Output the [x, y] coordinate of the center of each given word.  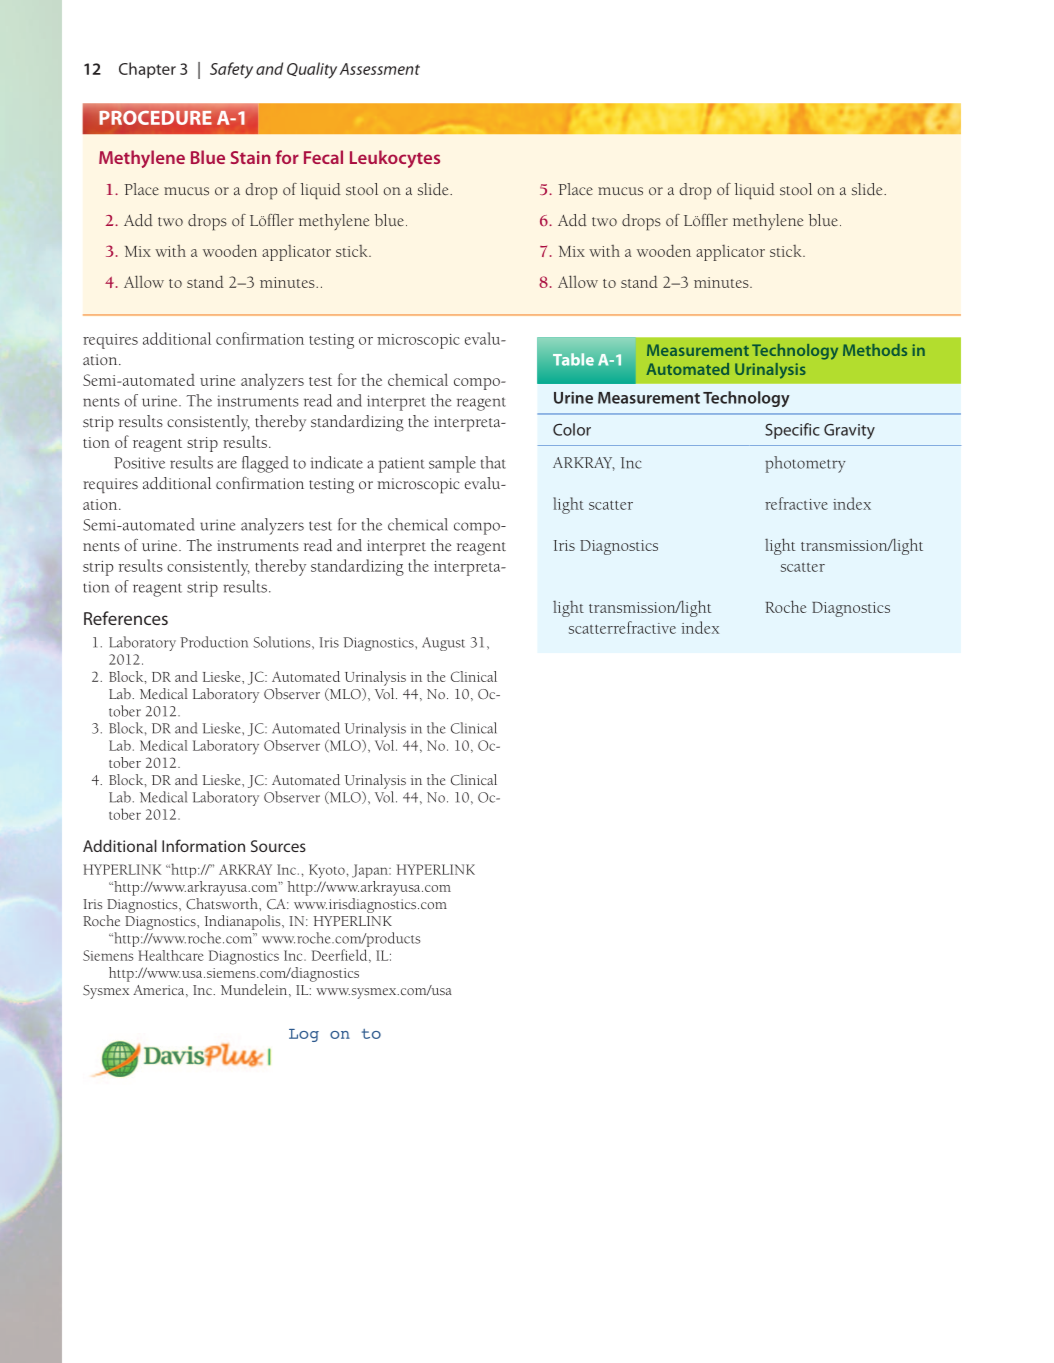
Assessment [380, 69]
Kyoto [327, 871]
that [493, 462]
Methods [875, 350]
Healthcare [171, 955]
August [443, 644]
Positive [139, 463]
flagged [265, 464]
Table [573, 359]
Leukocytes [395, 159]
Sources [278, 846]
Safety [231, 70]
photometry [805, 464]
